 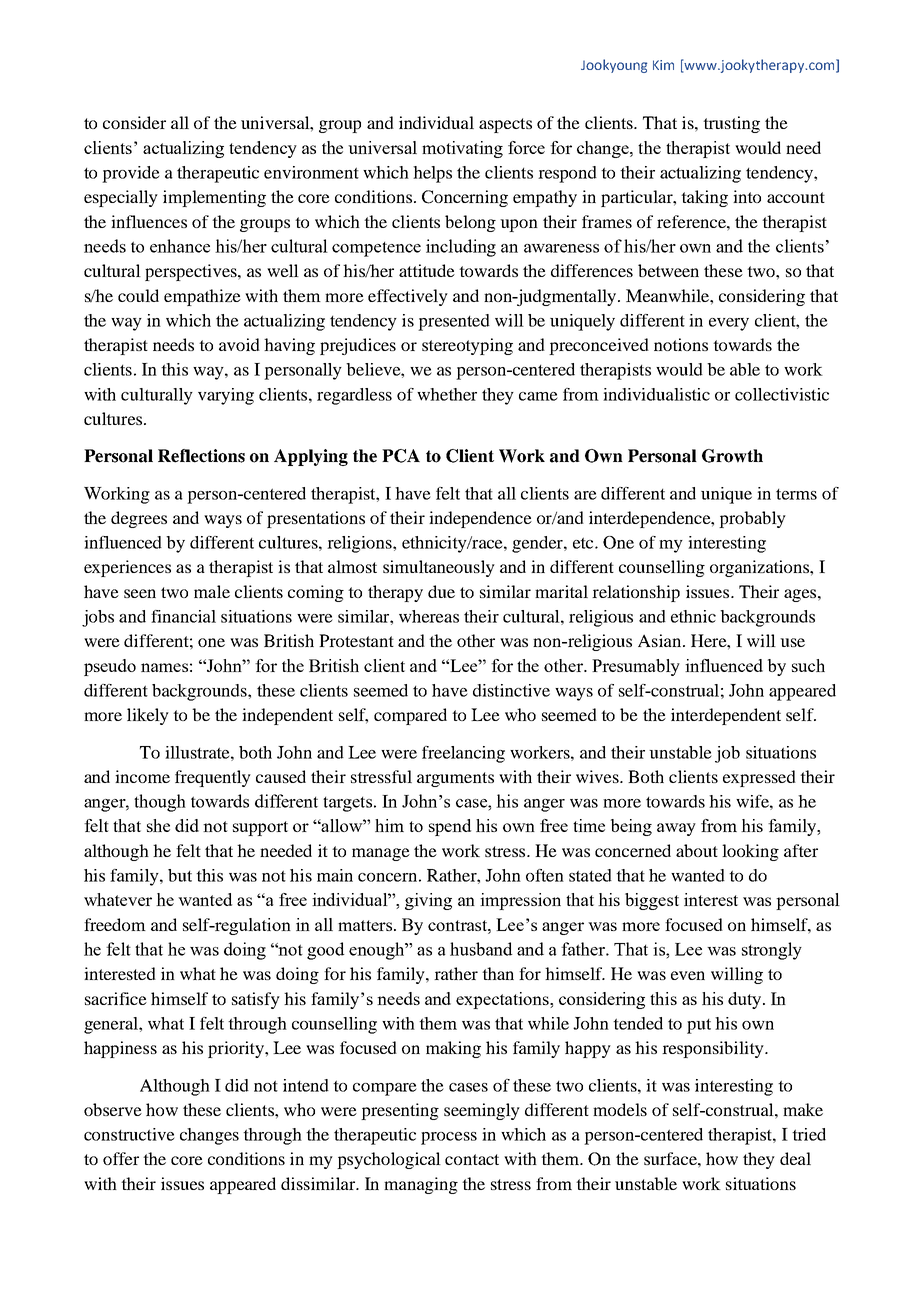 What do you see at coordinates (449, 1138) in the image?
I see `process` at bounding box center [449, 1138].
